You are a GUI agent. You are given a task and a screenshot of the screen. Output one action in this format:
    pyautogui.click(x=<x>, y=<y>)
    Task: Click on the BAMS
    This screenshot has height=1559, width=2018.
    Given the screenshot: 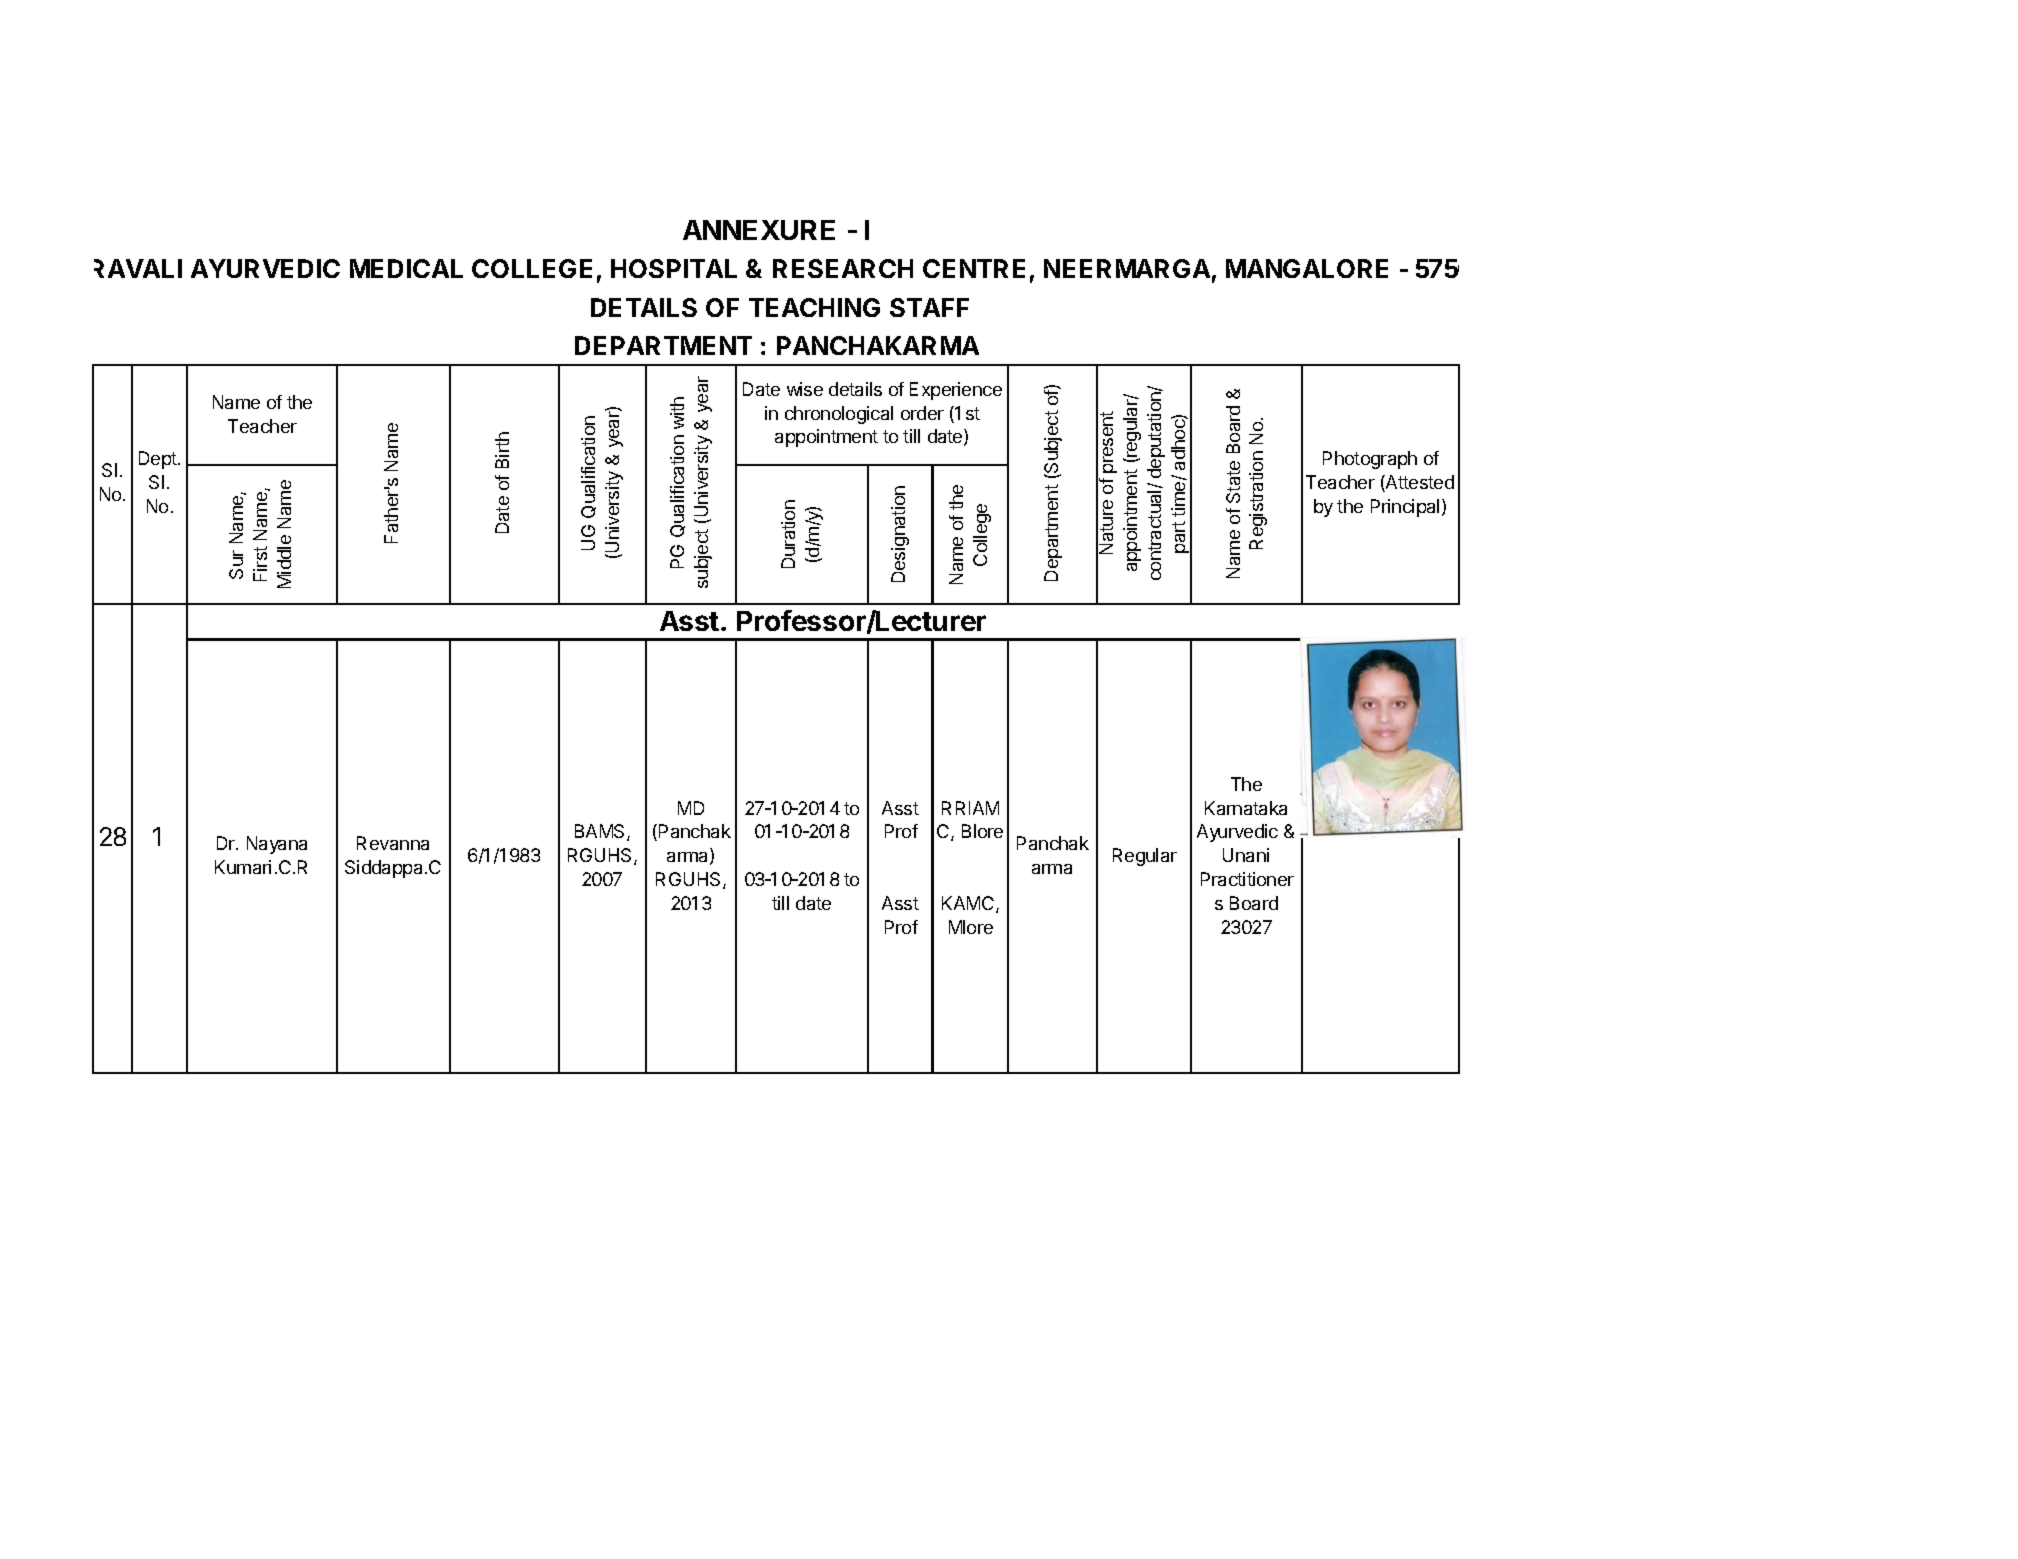 What is the action you would take?
    pyautogui.click(x=601, y=832)
